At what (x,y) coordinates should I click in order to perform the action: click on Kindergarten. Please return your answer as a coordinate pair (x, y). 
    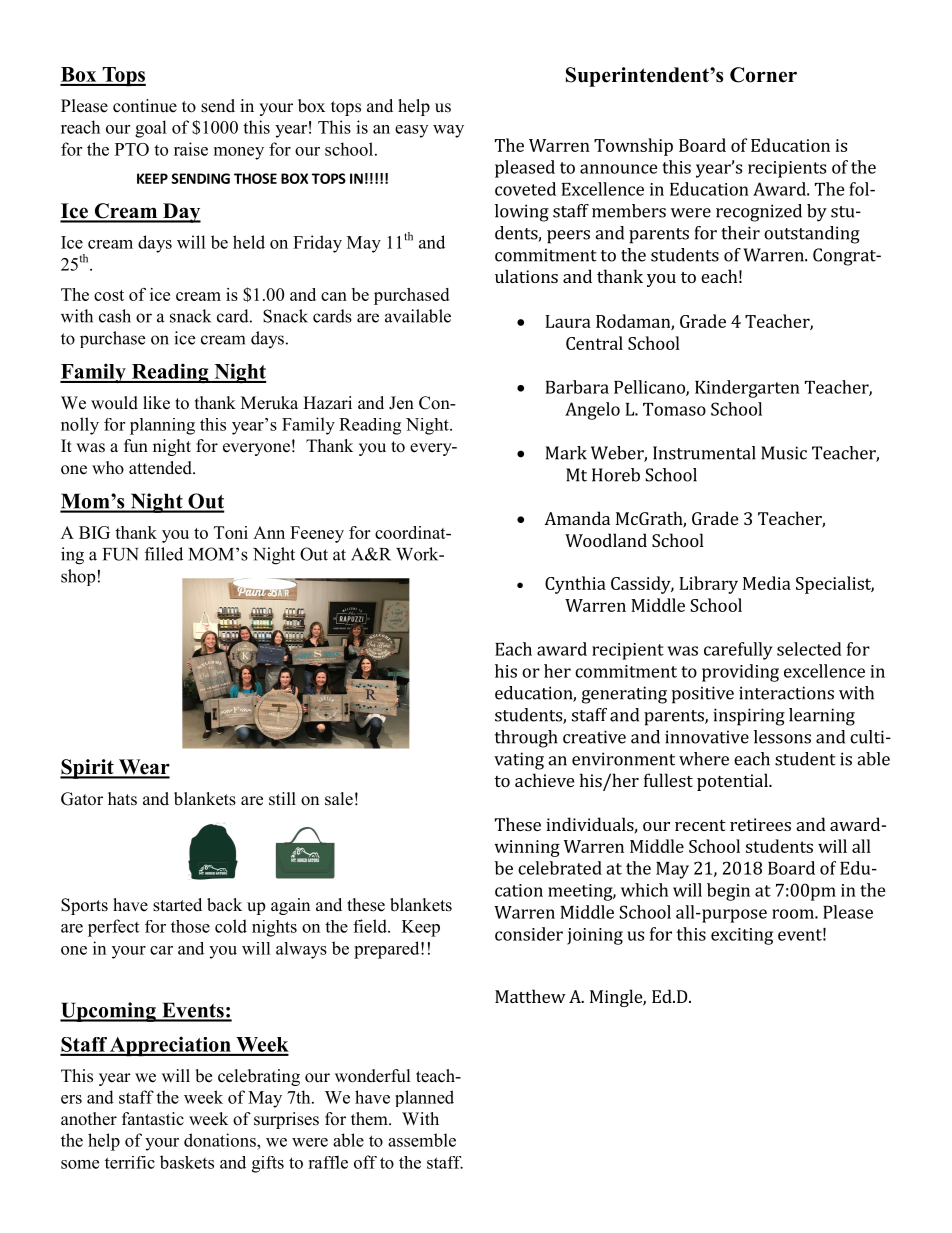
    Looking at the image, I should click on (747, 389).
